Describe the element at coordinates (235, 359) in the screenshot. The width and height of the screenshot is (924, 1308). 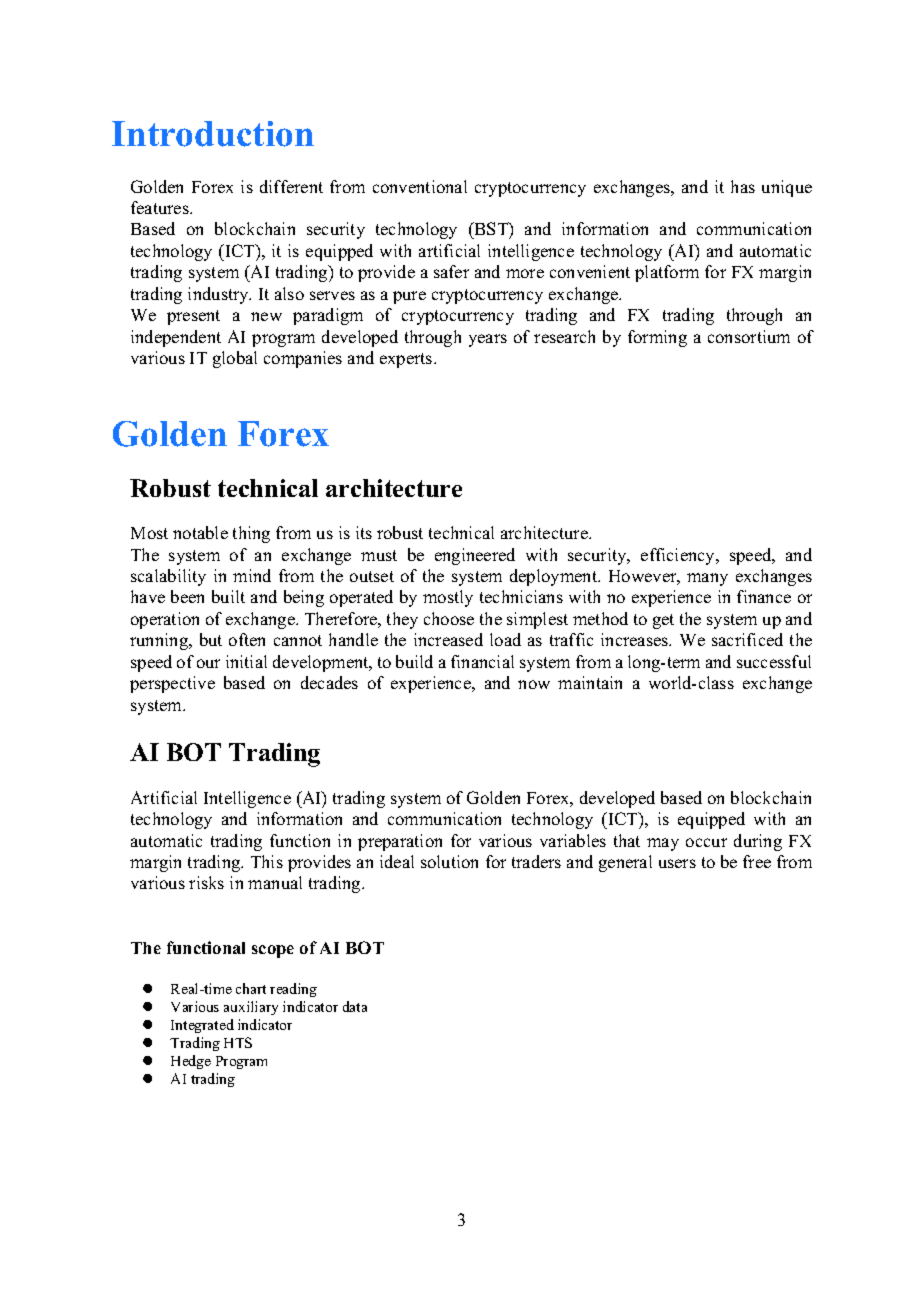
I see `global` at that location.
